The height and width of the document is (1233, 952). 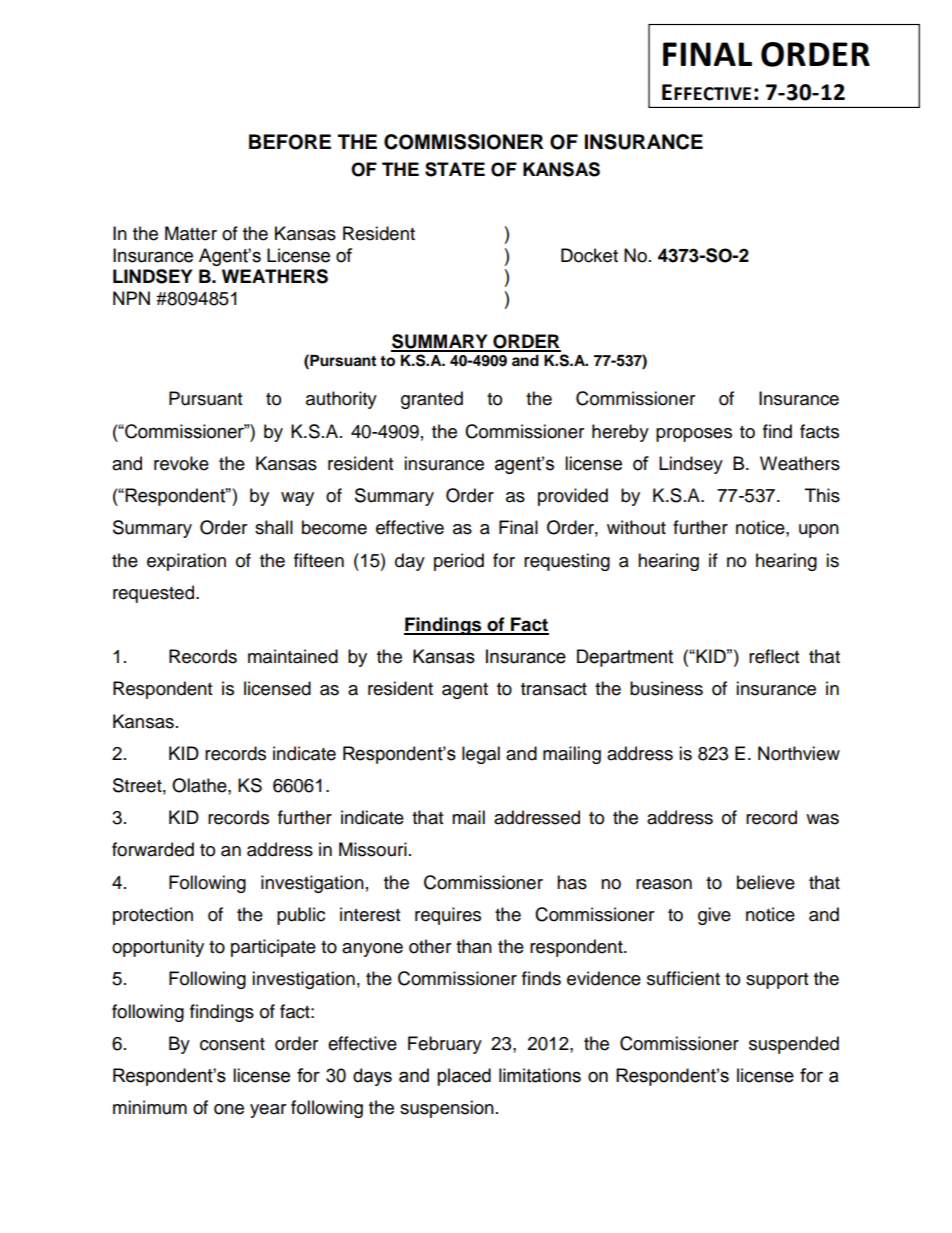 I want to click on legal, so click(x=481, y=755).
